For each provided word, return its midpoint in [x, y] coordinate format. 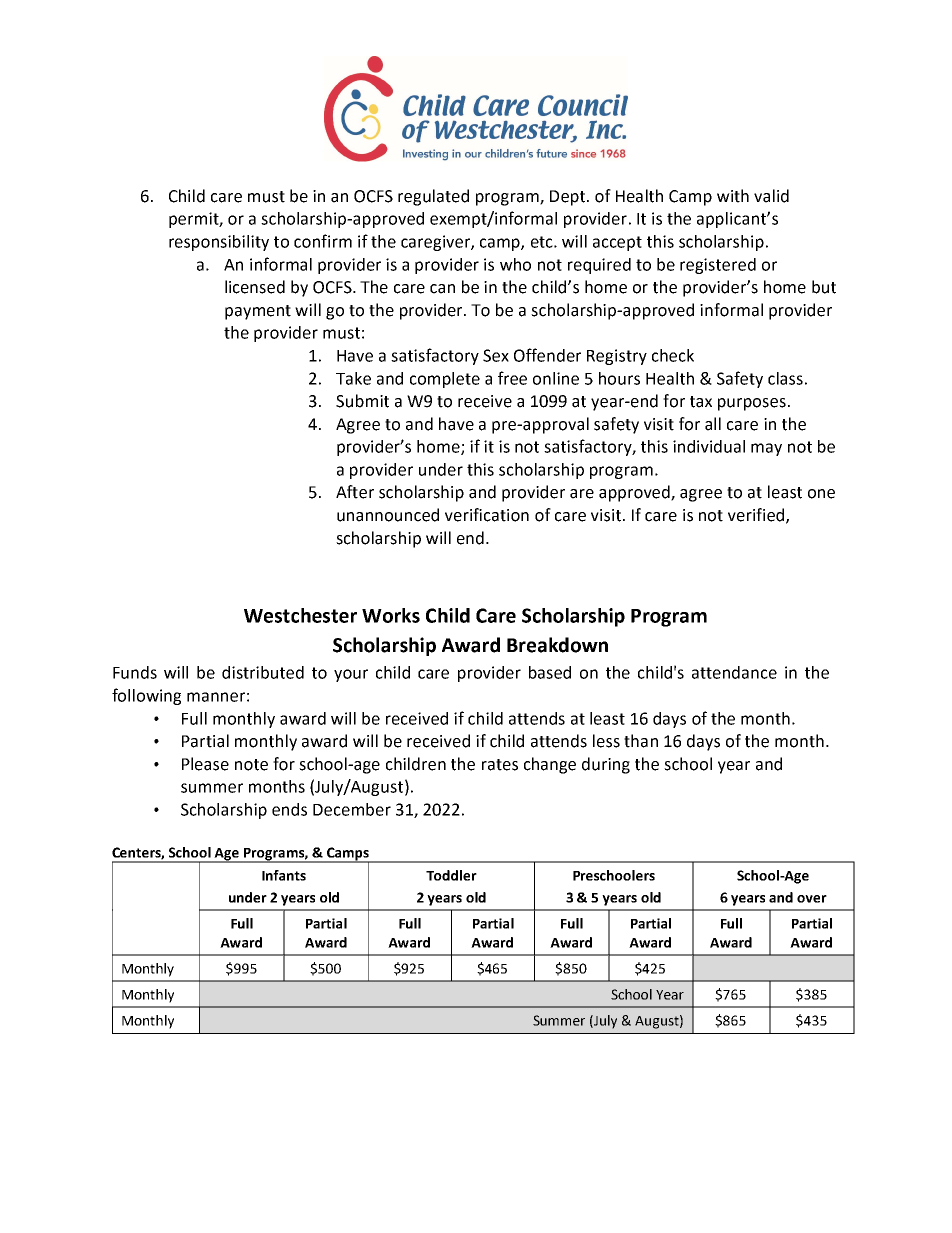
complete [445, 380]
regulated [433, 197]
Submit [362, 401]
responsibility [219, 243]
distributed [263, 672]
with [733, 196]
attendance [734, 672]
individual [709, 446]
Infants [284, 875]
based [550, 672]
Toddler [451, 875]
